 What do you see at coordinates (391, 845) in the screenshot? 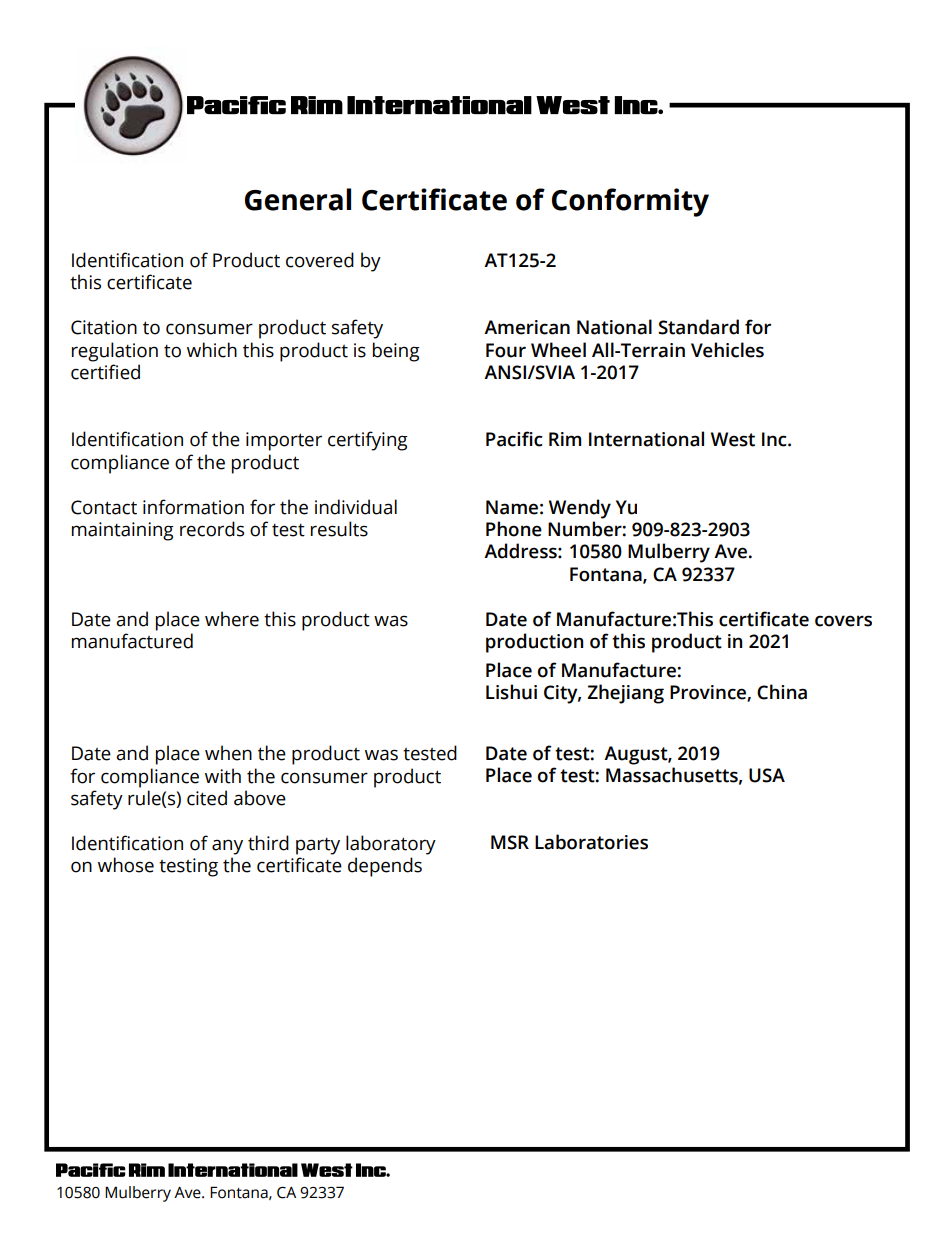
I see `laboratory` at bounding box center [391, 845].
